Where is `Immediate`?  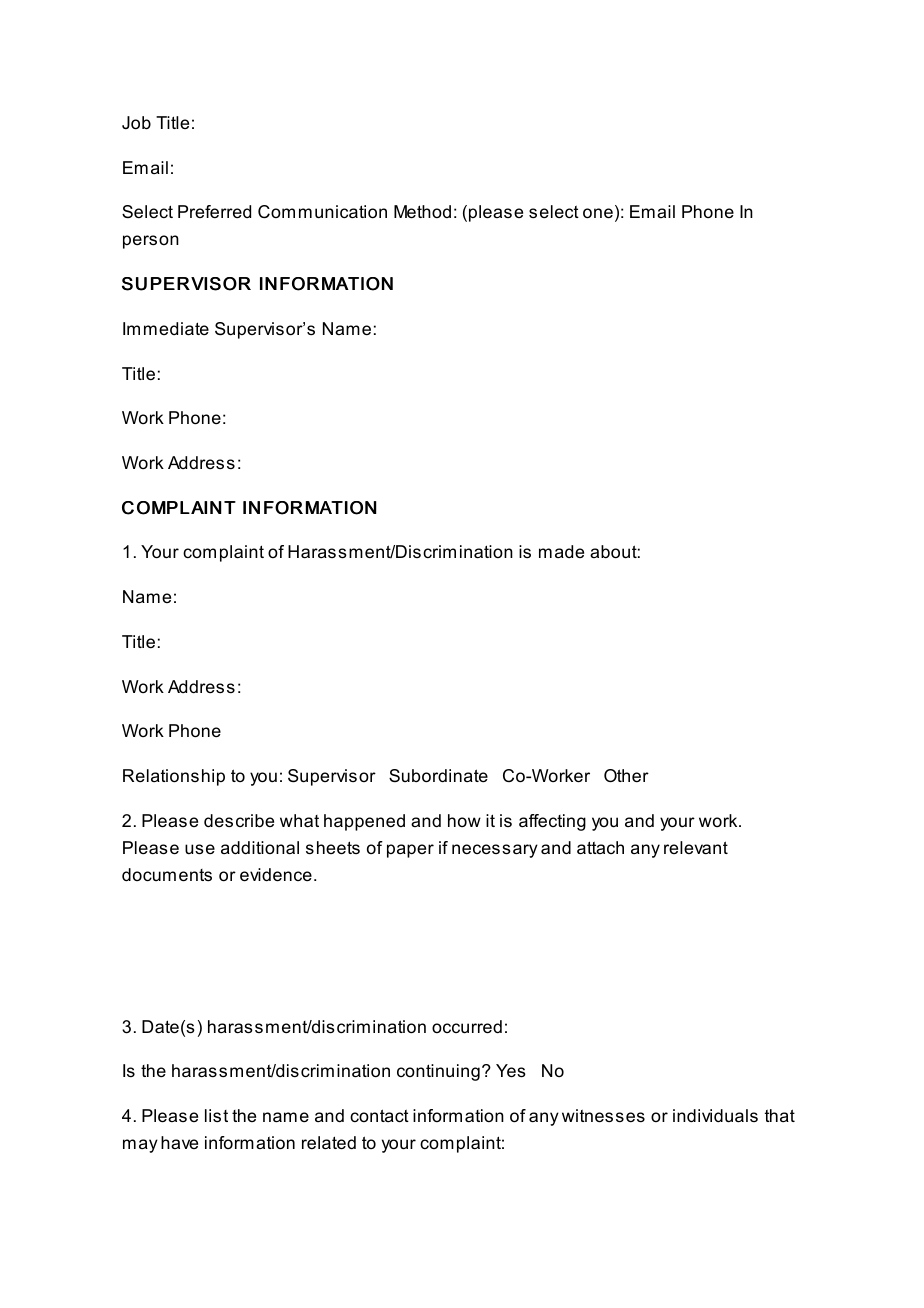
Immediate is located at coordinates (166, 329).
